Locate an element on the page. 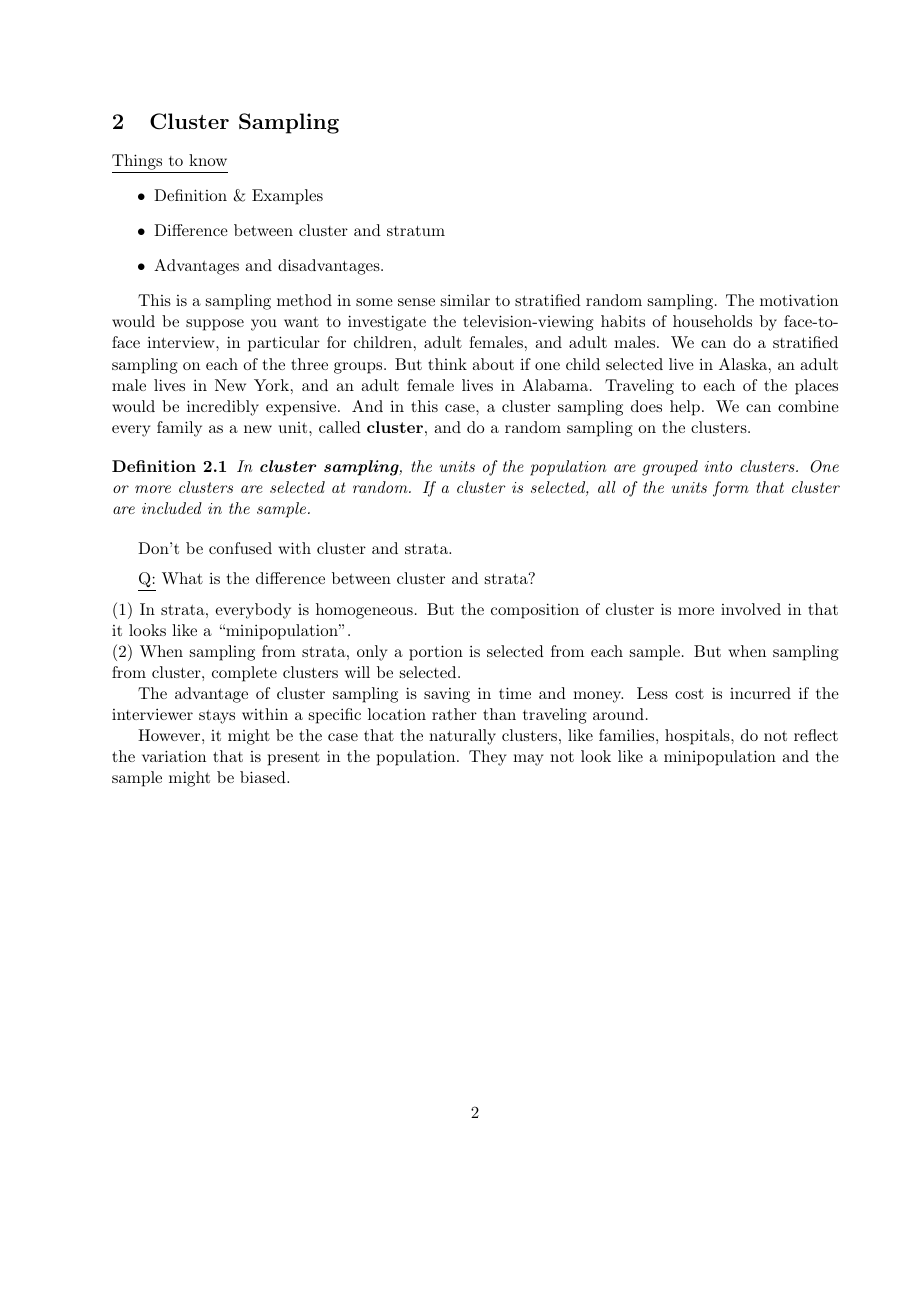  involved is located at coordinates (751, 609).
